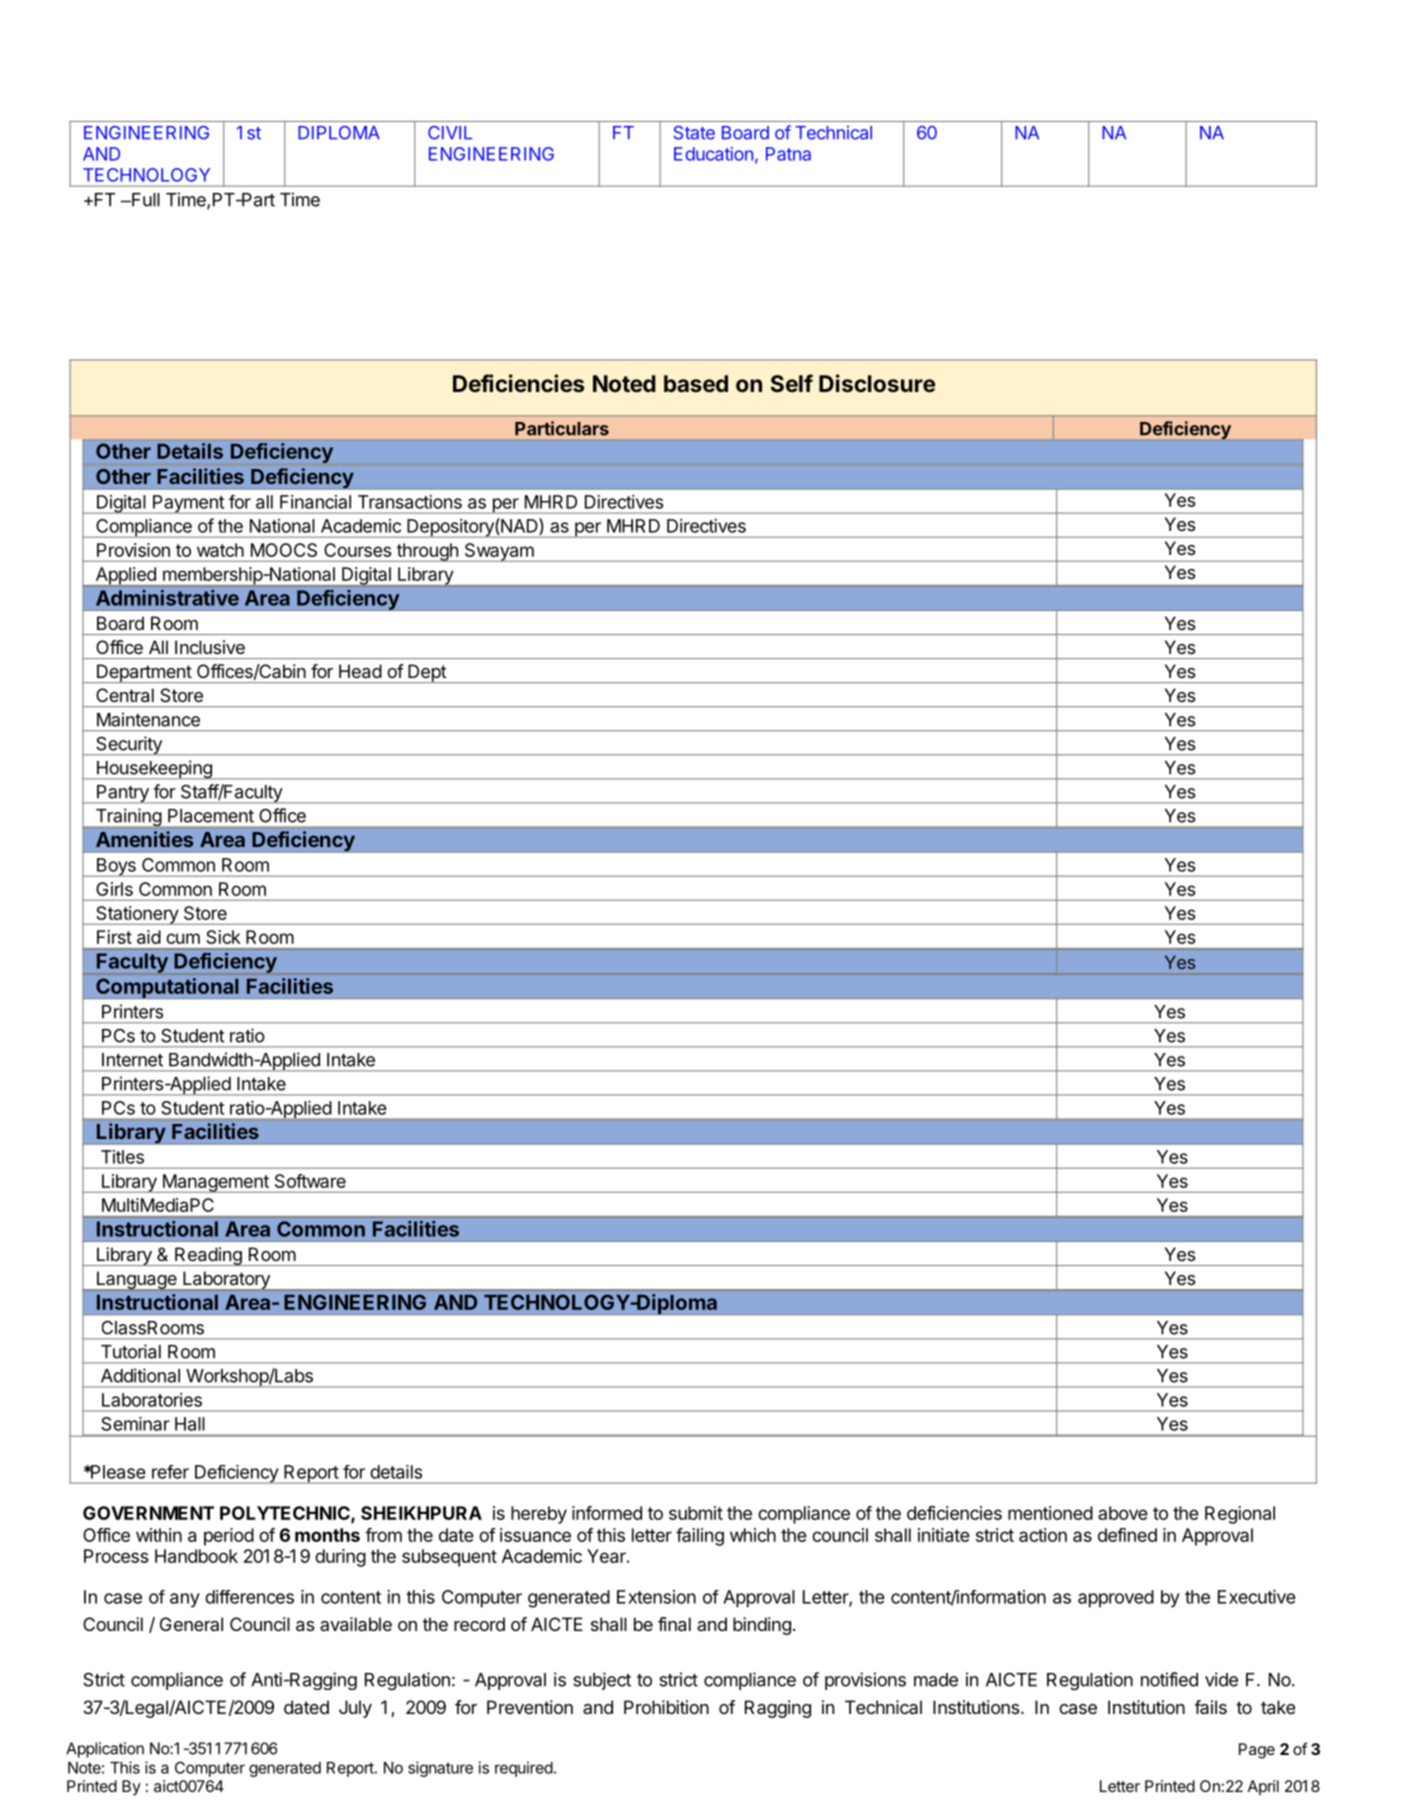 This screenshot has height=1814, width=1402. I want to click on Management, so click(215, 1183).
